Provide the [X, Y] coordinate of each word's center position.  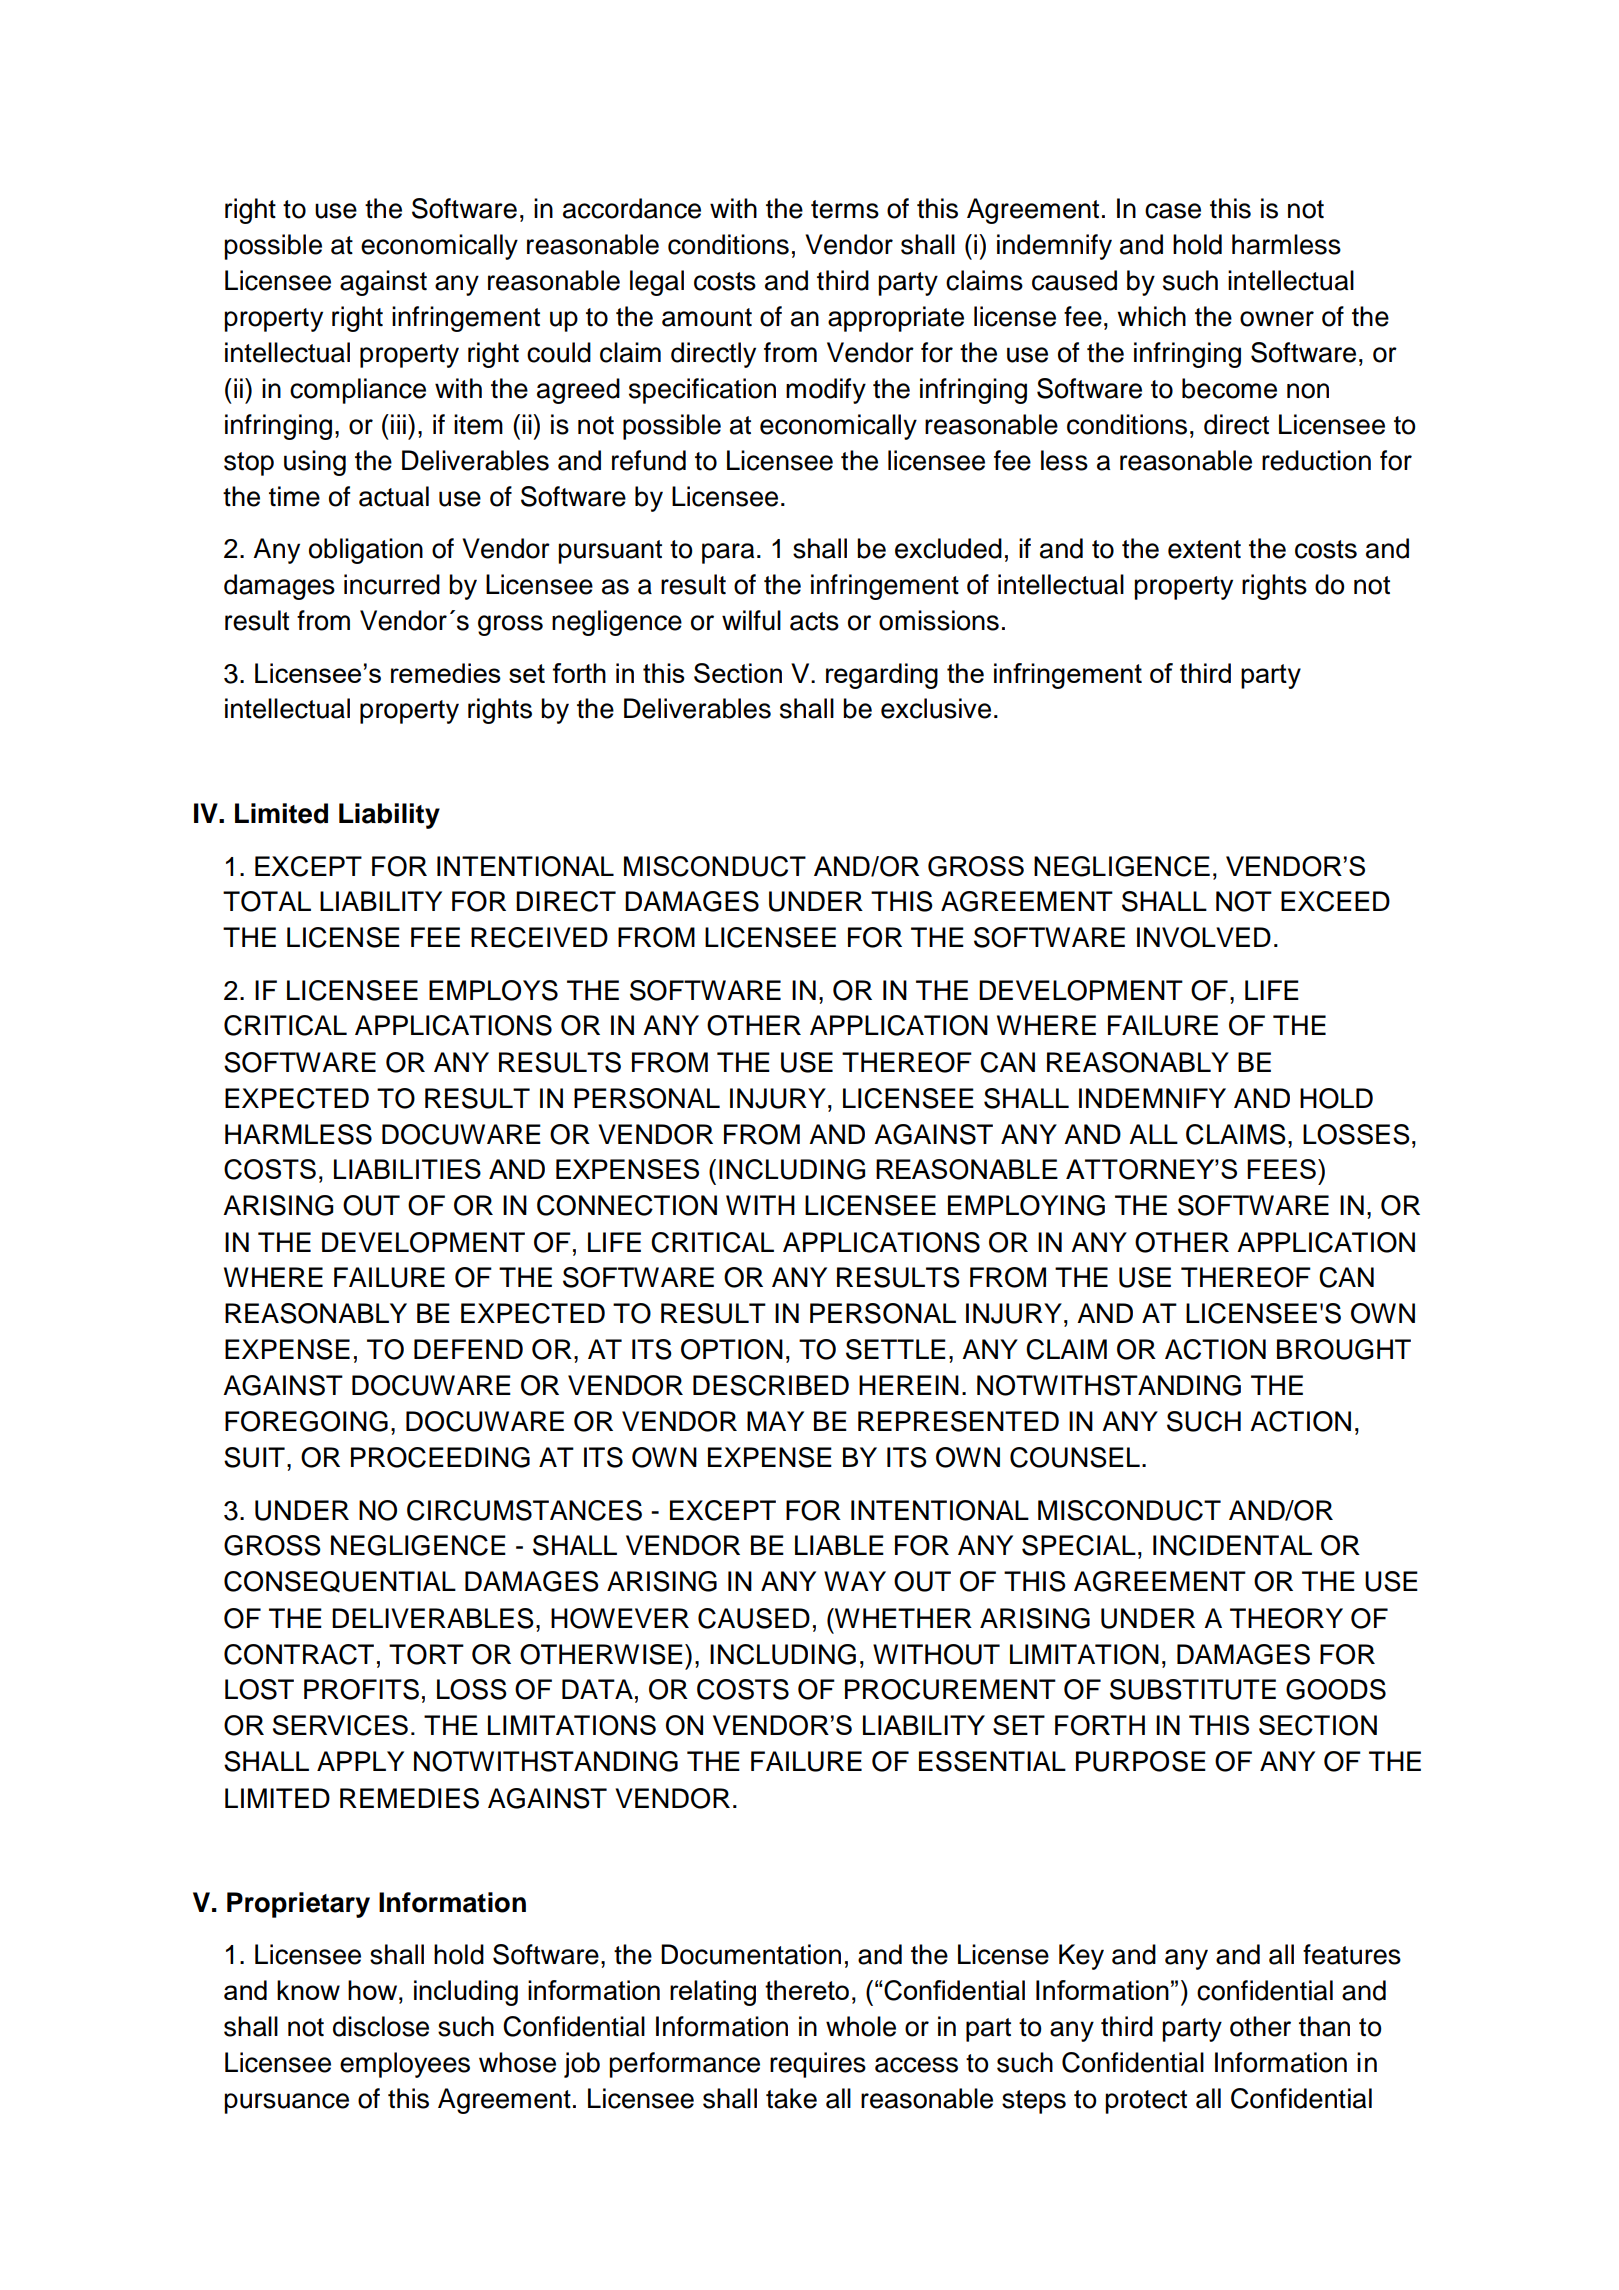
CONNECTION [627, 1205]
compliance [358, 391]
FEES [1281, 1169]
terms [845, 209]
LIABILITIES [407, 1169]
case [1173, 211]
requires [818, 2065]
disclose [381, 2026]
